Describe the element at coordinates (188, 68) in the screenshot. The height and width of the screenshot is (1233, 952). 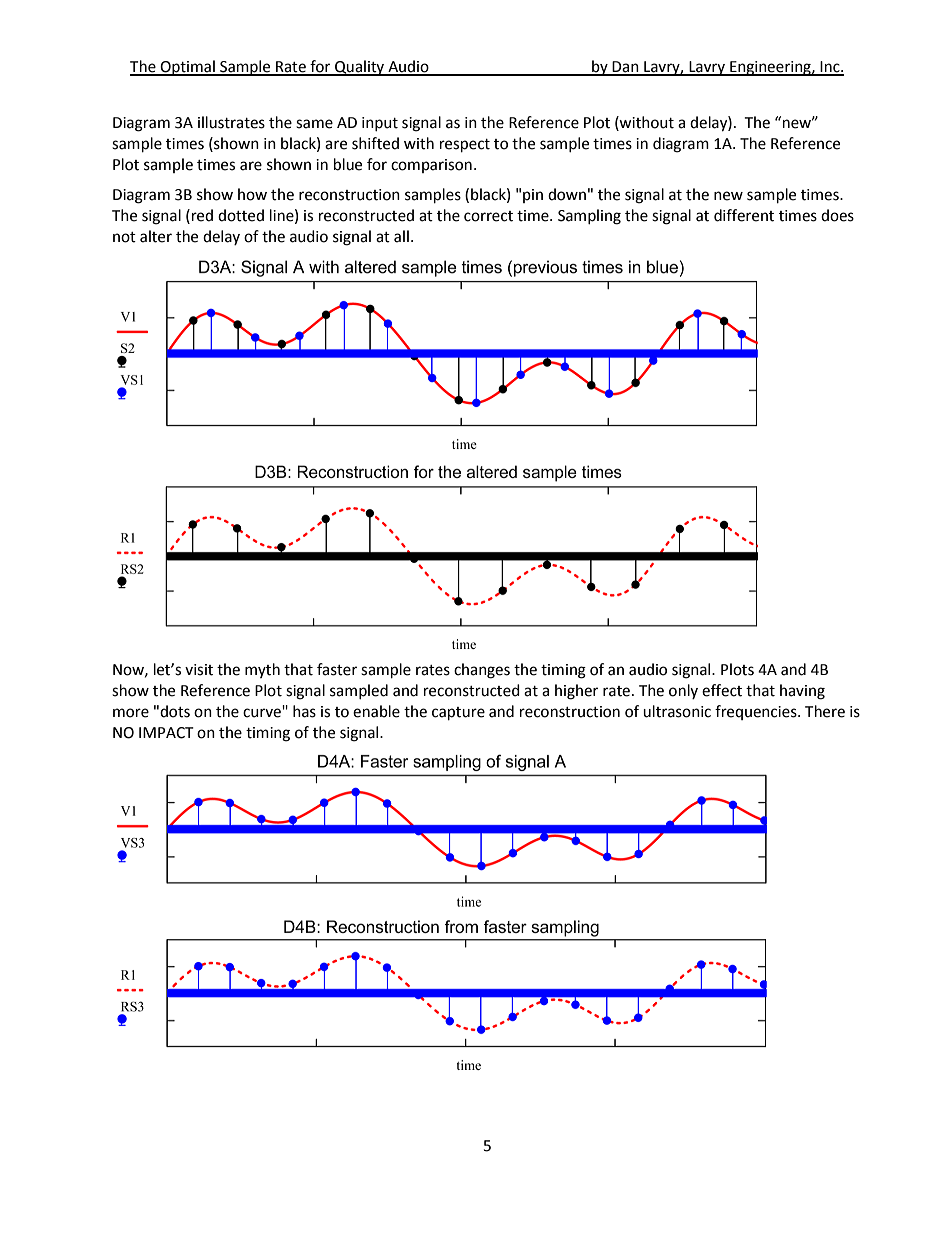
I see `Optimal` at that location.
